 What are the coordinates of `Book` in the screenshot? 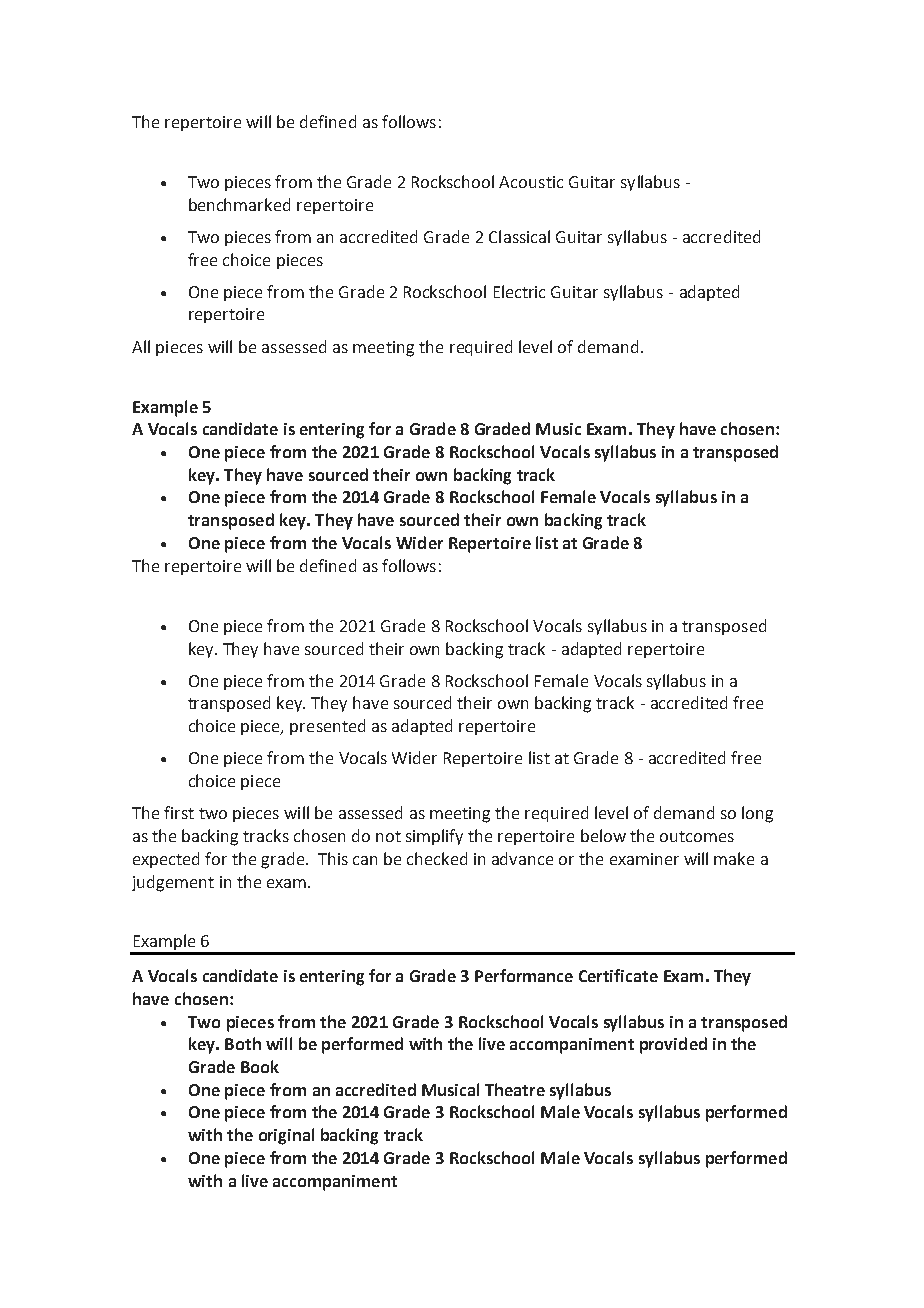 It's located at (260, 1066).
